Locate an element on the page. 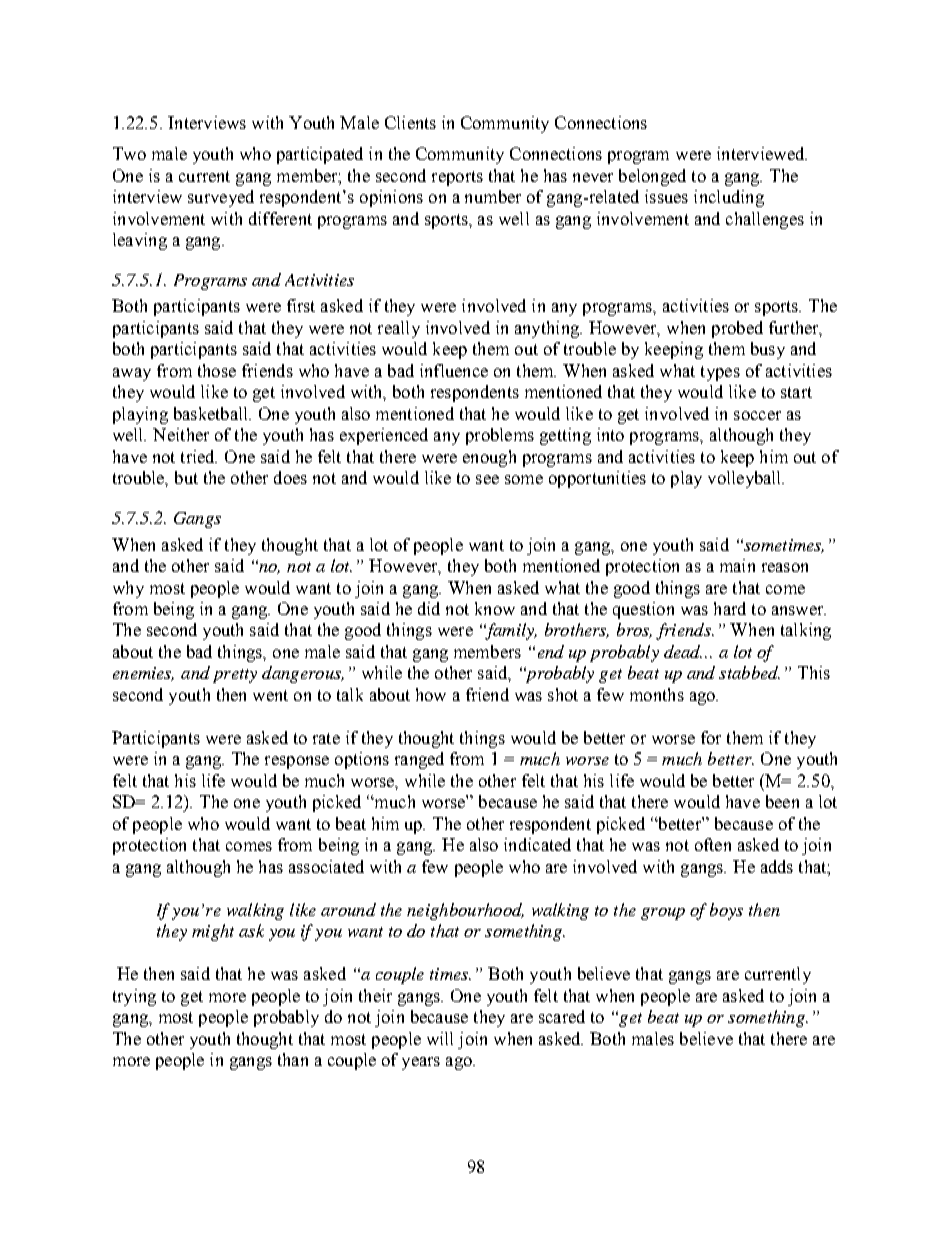 The height and width of the document is (1233, 952). why is located at coordinates (128, 589).
